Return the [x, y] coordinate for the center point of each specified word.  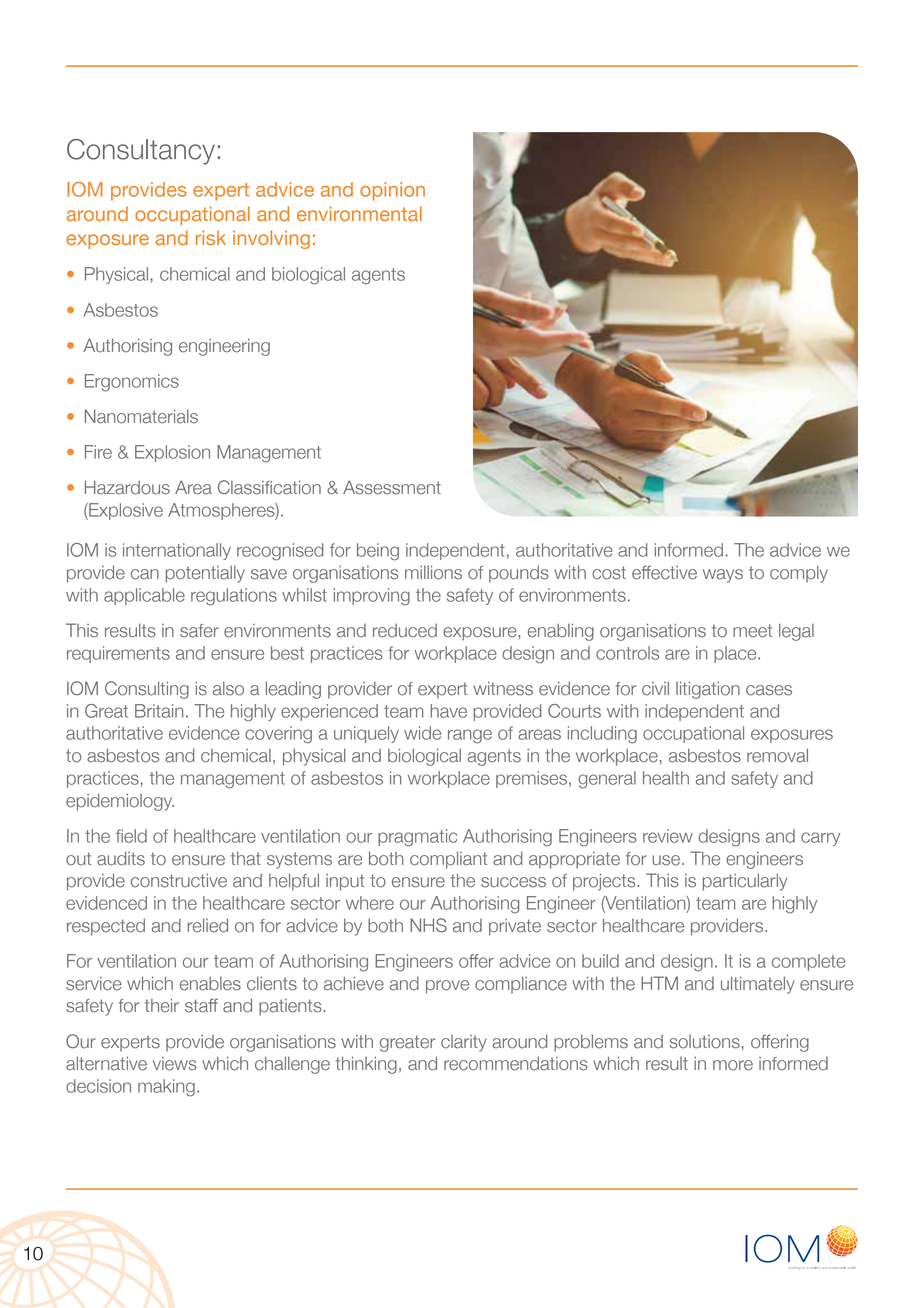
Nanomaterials [141, 416]
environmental [359, 213]
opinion [392, 191]
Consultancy [141, 152]
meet [752, 631]
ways [723, 576]
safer [199, 631]
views [175, 1064]
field [131, 836]
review [668, 836]
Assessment [392, 487]
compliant [448, 860]
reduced [405, 631]
